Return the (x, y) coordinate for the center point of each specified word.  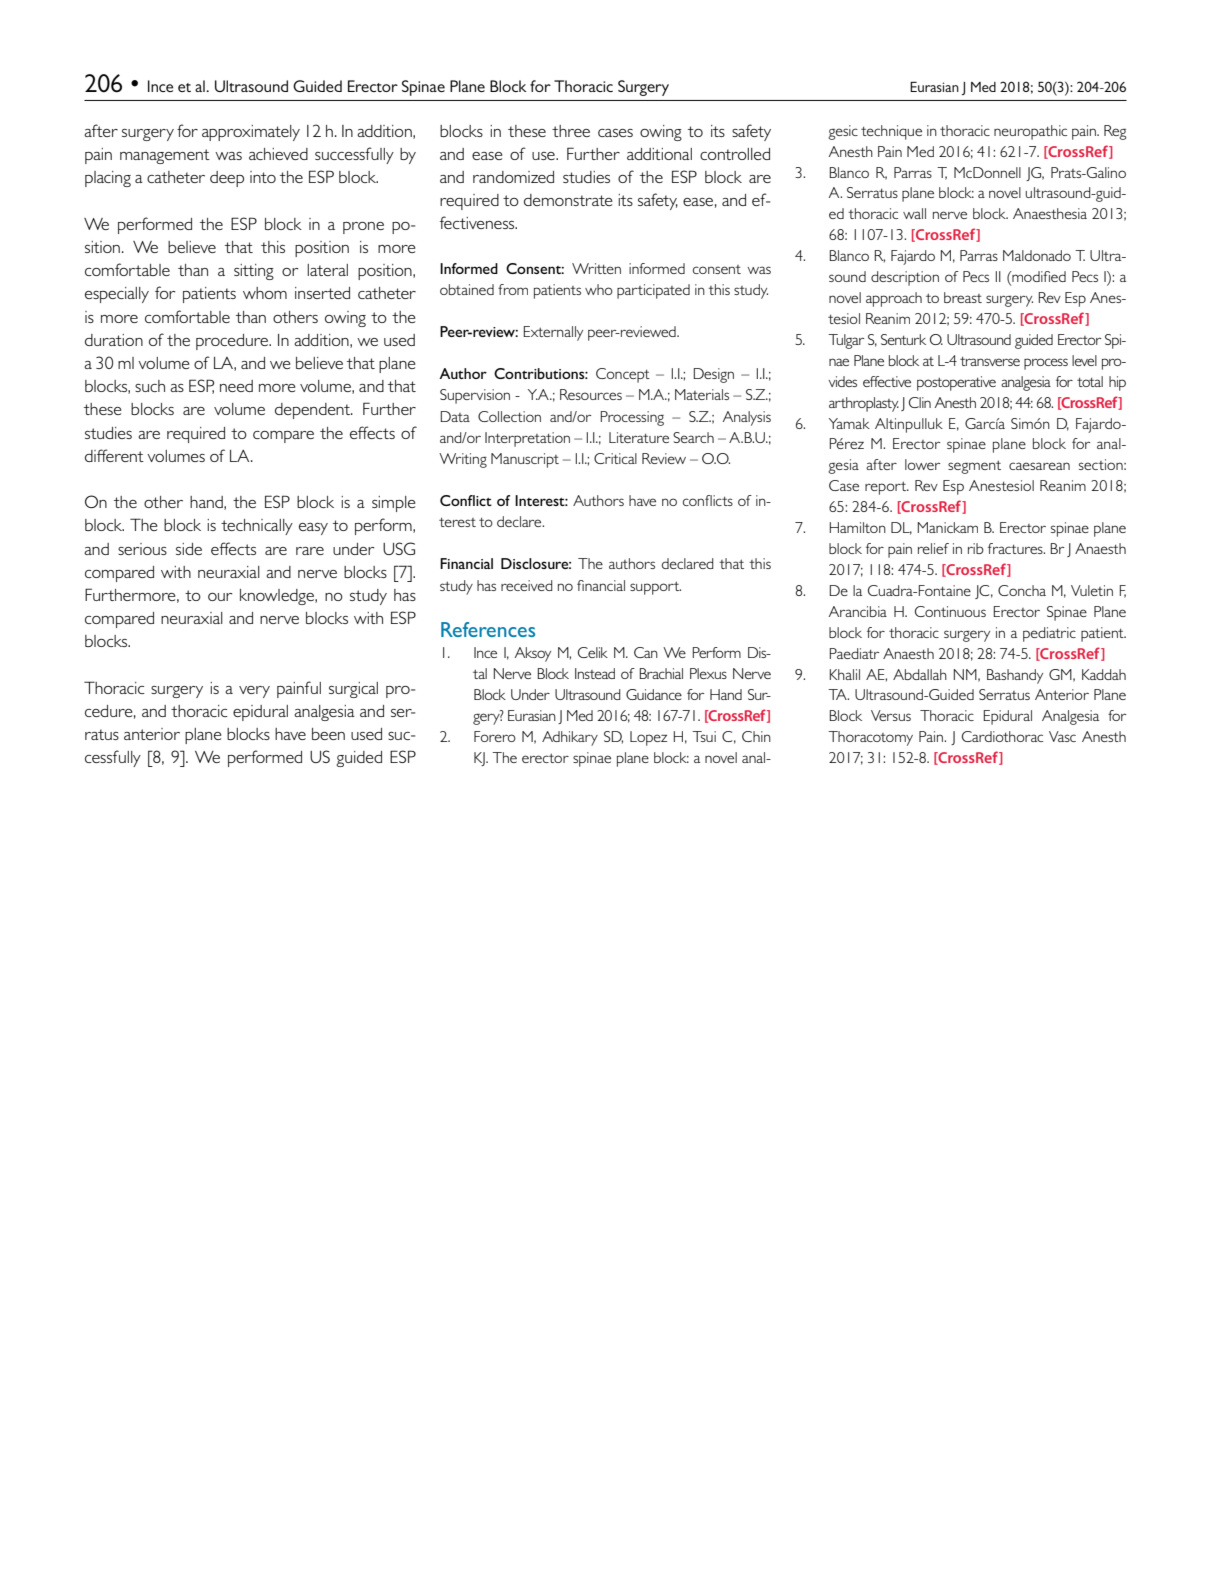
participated (653, 291)
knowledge (278, 597)
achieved (278, 154)
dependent (313, 411)
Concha (1022, 590)
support (655, 588)
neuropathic (1030, 132)
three (571, 131)
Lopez (648, 738)
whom (265, 293)
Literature (639, 437)
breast (963, 297)
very (254, 692)
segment (974, 467)
